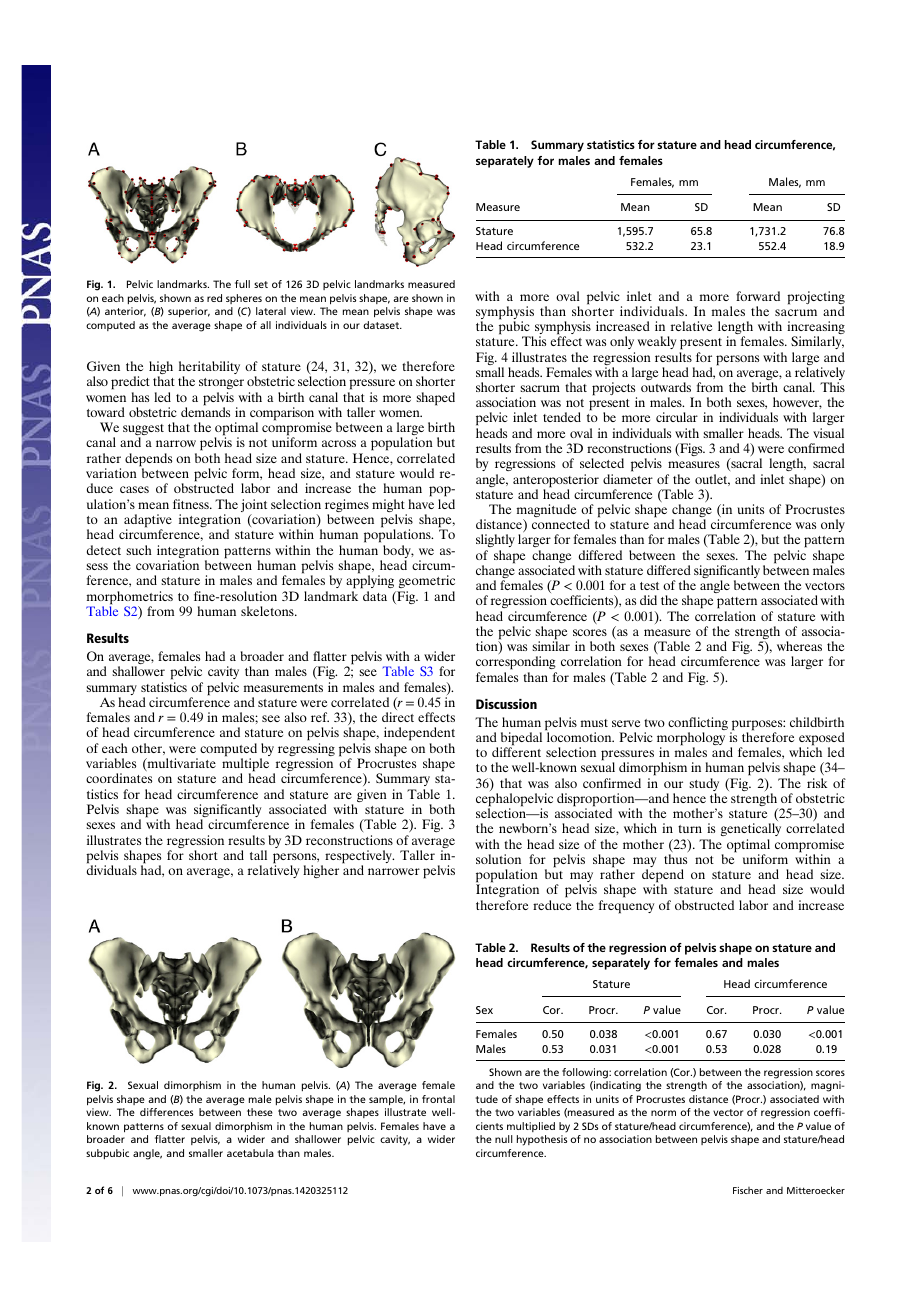  Describe the element at coordinates (260, 1112) in the screenshot. I see `these` at that location.
